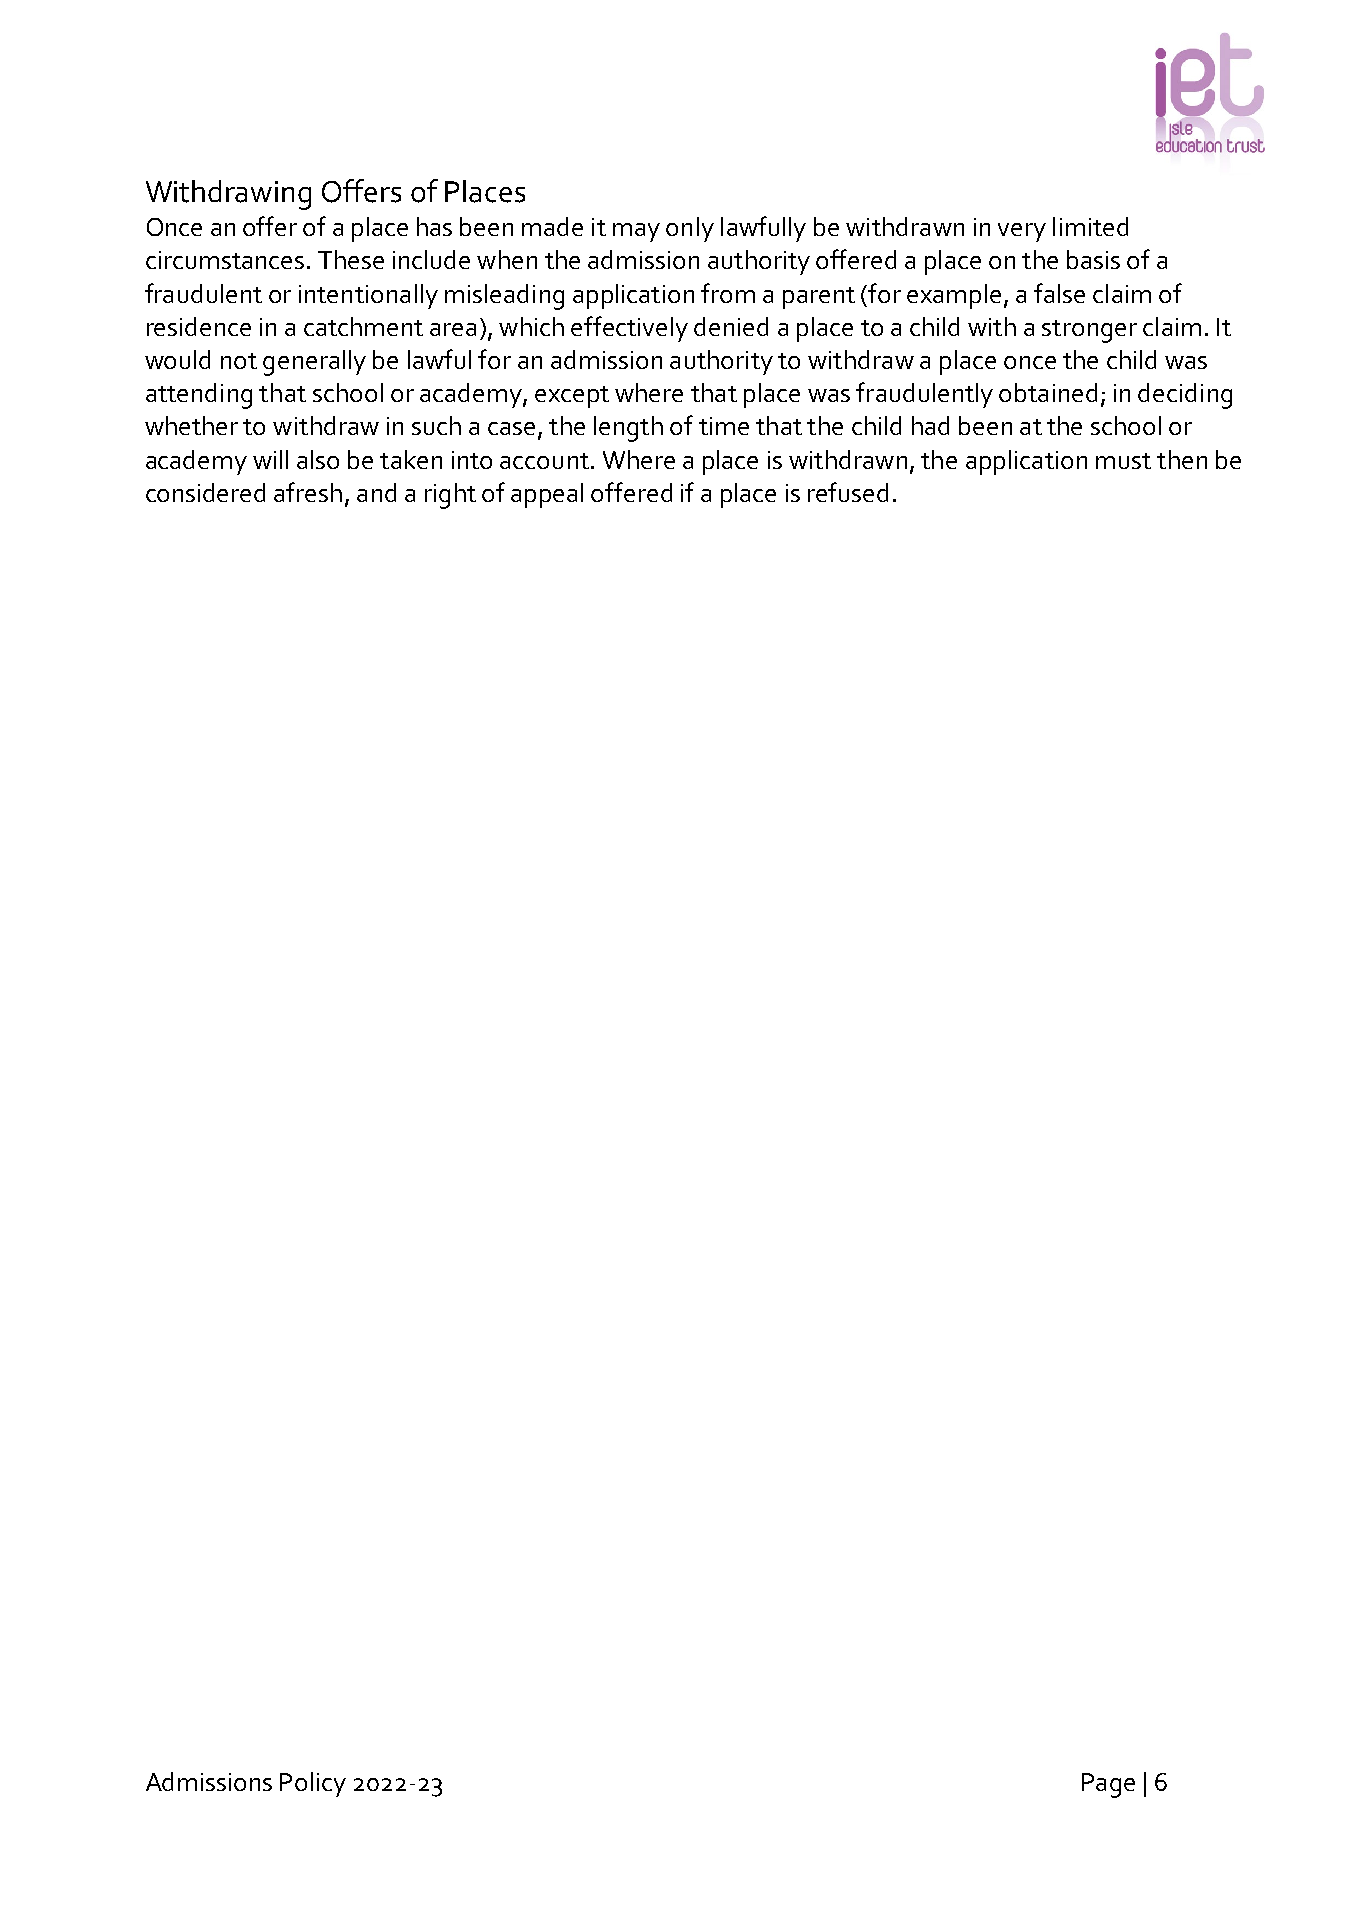 This screenshot has width=1350, height=1909. I want to click on Policy, so click(313, 1784).
